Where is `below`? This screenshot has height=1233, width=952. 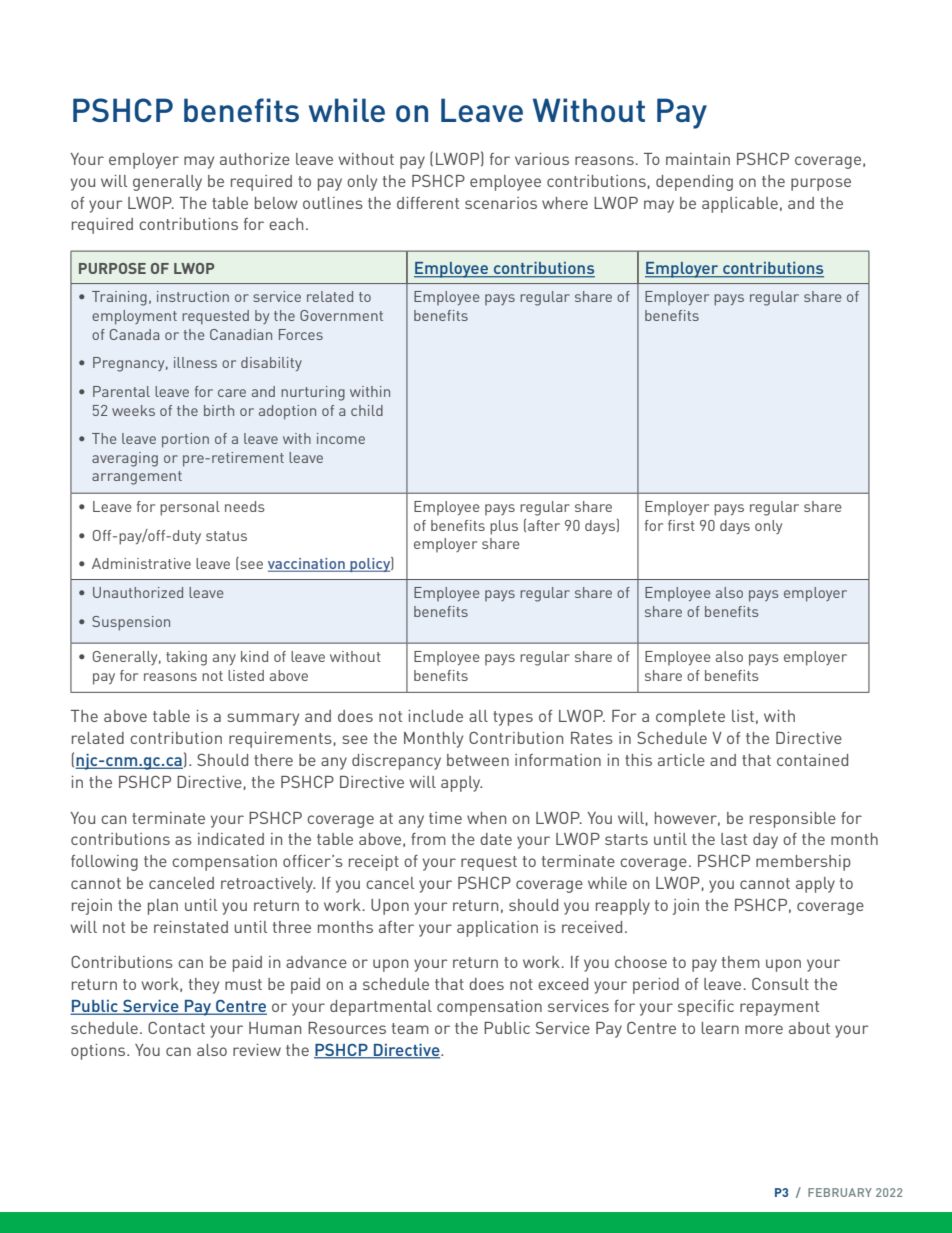
below is located at coordinates (276, 203).
